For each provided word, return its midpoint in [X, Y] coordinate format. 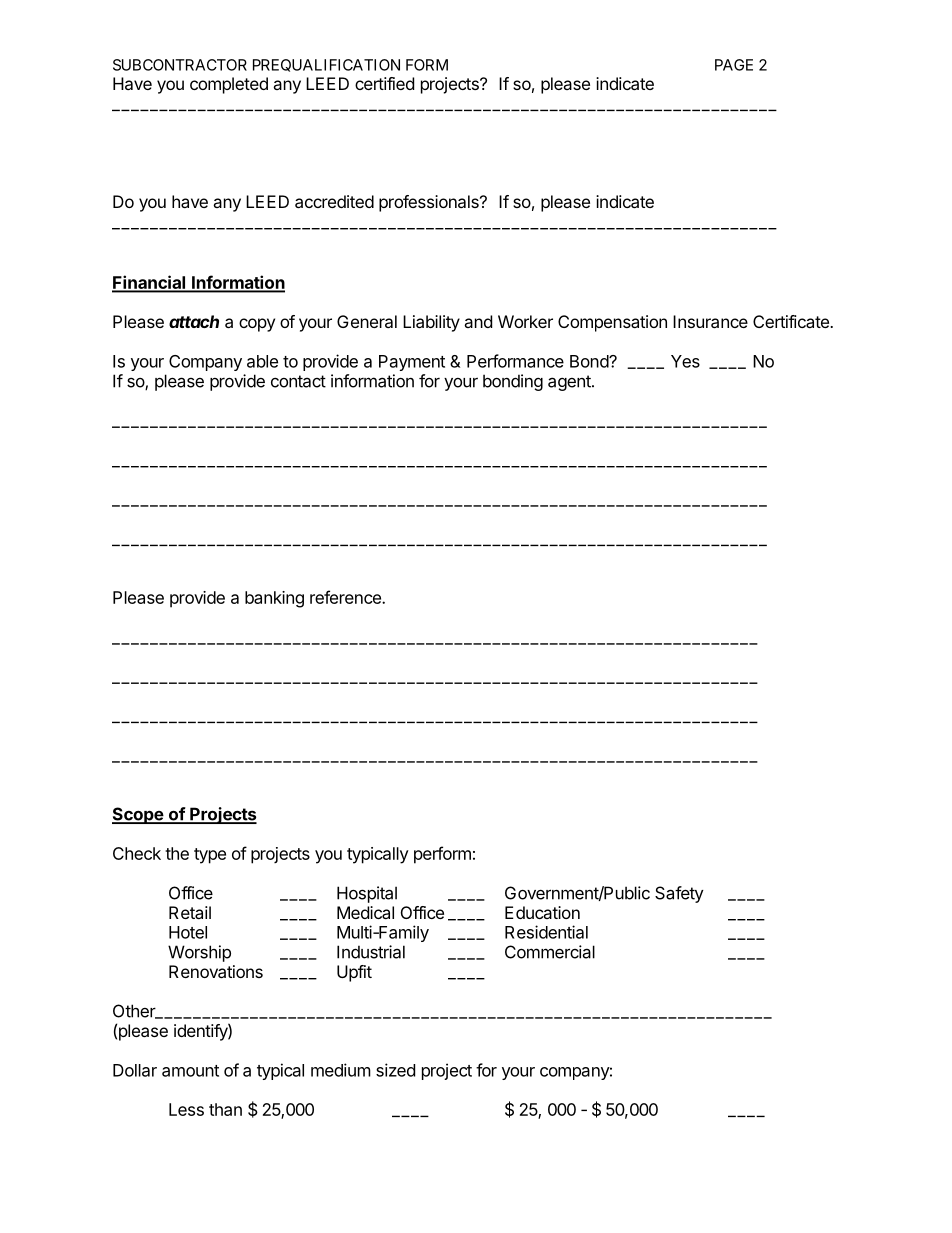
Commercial [550, 952]
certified [384, 83]
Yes [685, 361]
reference [346, 597]
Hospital [367, 894]
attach [194, 321]
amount [190, 1071]
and [478, 321]
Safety [679, 894]
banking [274, 599]
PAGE [734, 65]
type [210, 856]
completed [229, 85]
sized [395, 1070]
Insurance [710, 321]
